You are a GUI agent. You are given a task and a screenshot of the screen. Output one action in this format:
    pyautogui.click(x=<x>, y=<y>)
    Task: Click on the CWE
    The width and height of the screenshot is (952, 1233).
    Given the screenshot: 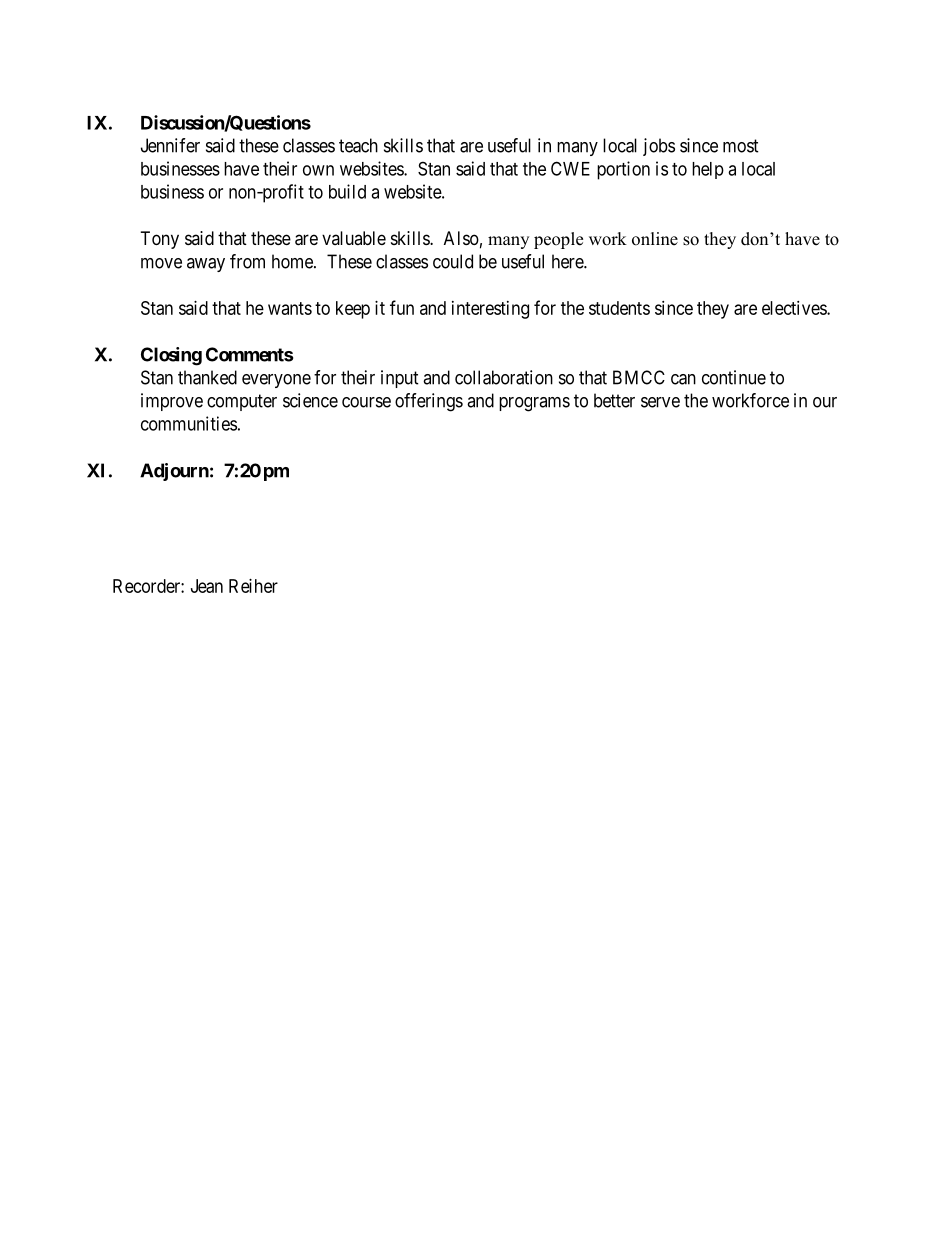 What is the action you would take?
    pyautogui.click(x=570, y=168)
